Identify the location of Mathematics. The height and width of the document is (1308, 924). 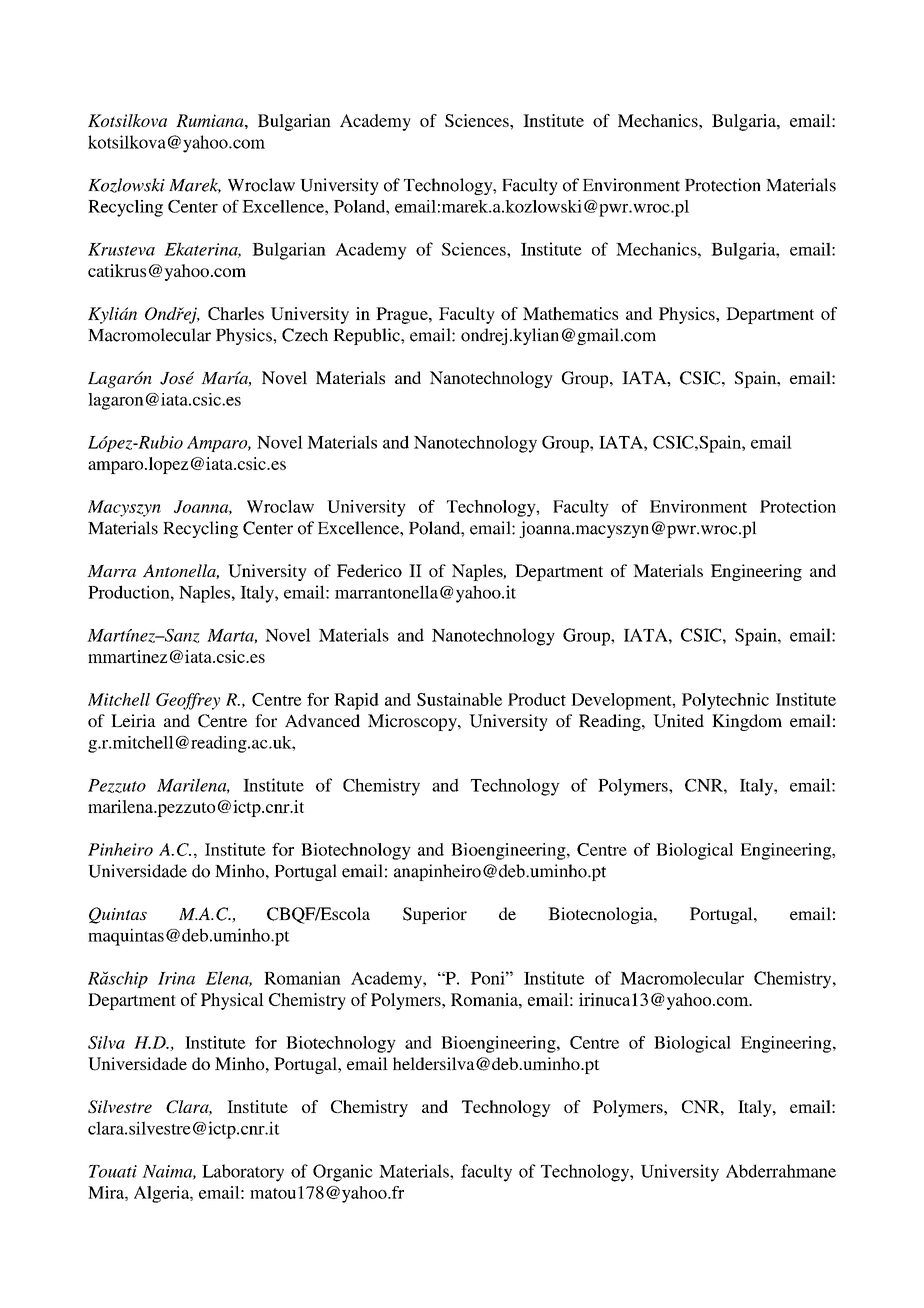
(570, 313).
